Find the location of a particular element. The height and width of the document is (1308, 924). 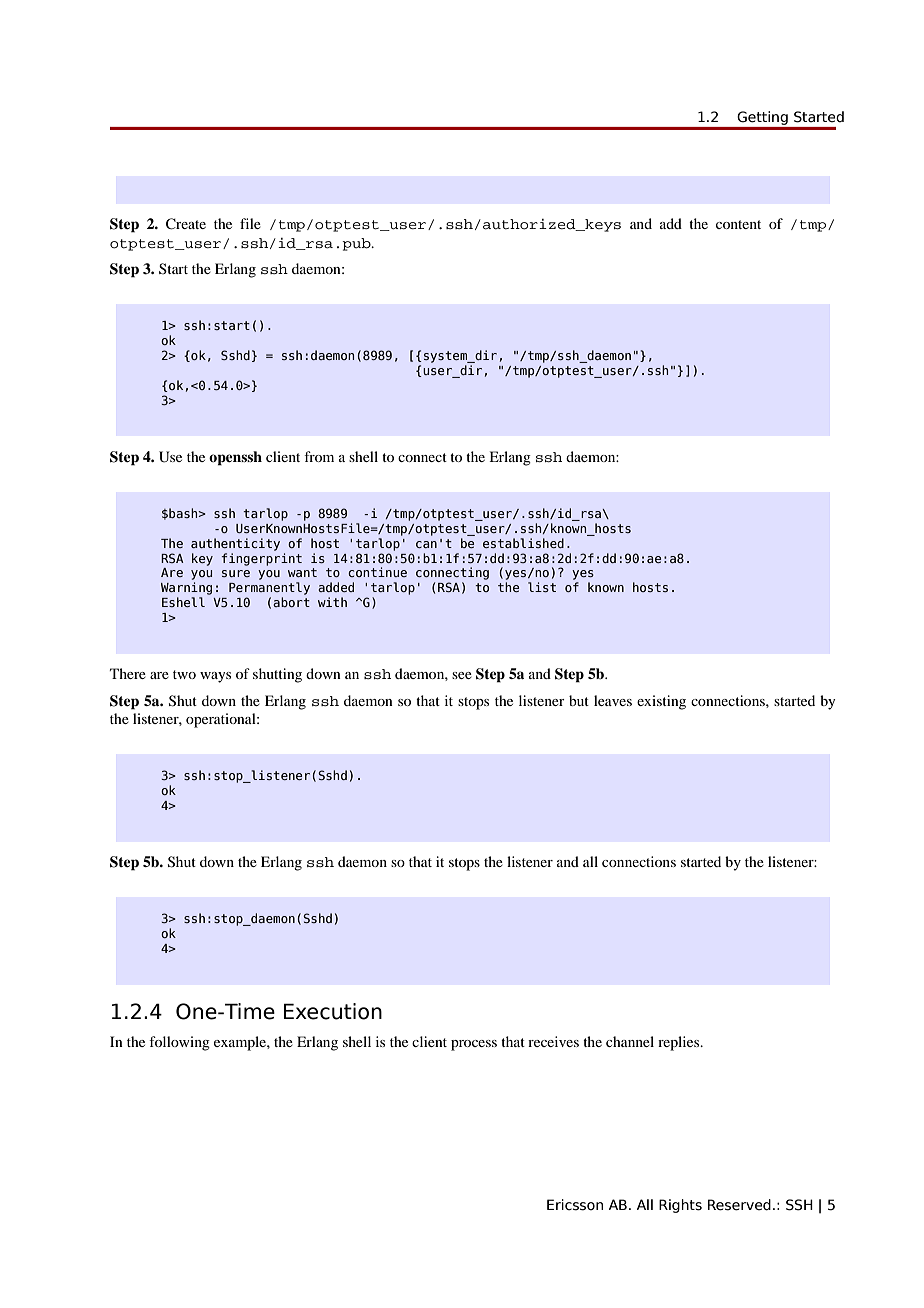

Execution is located at coordinates (333, 1011).
